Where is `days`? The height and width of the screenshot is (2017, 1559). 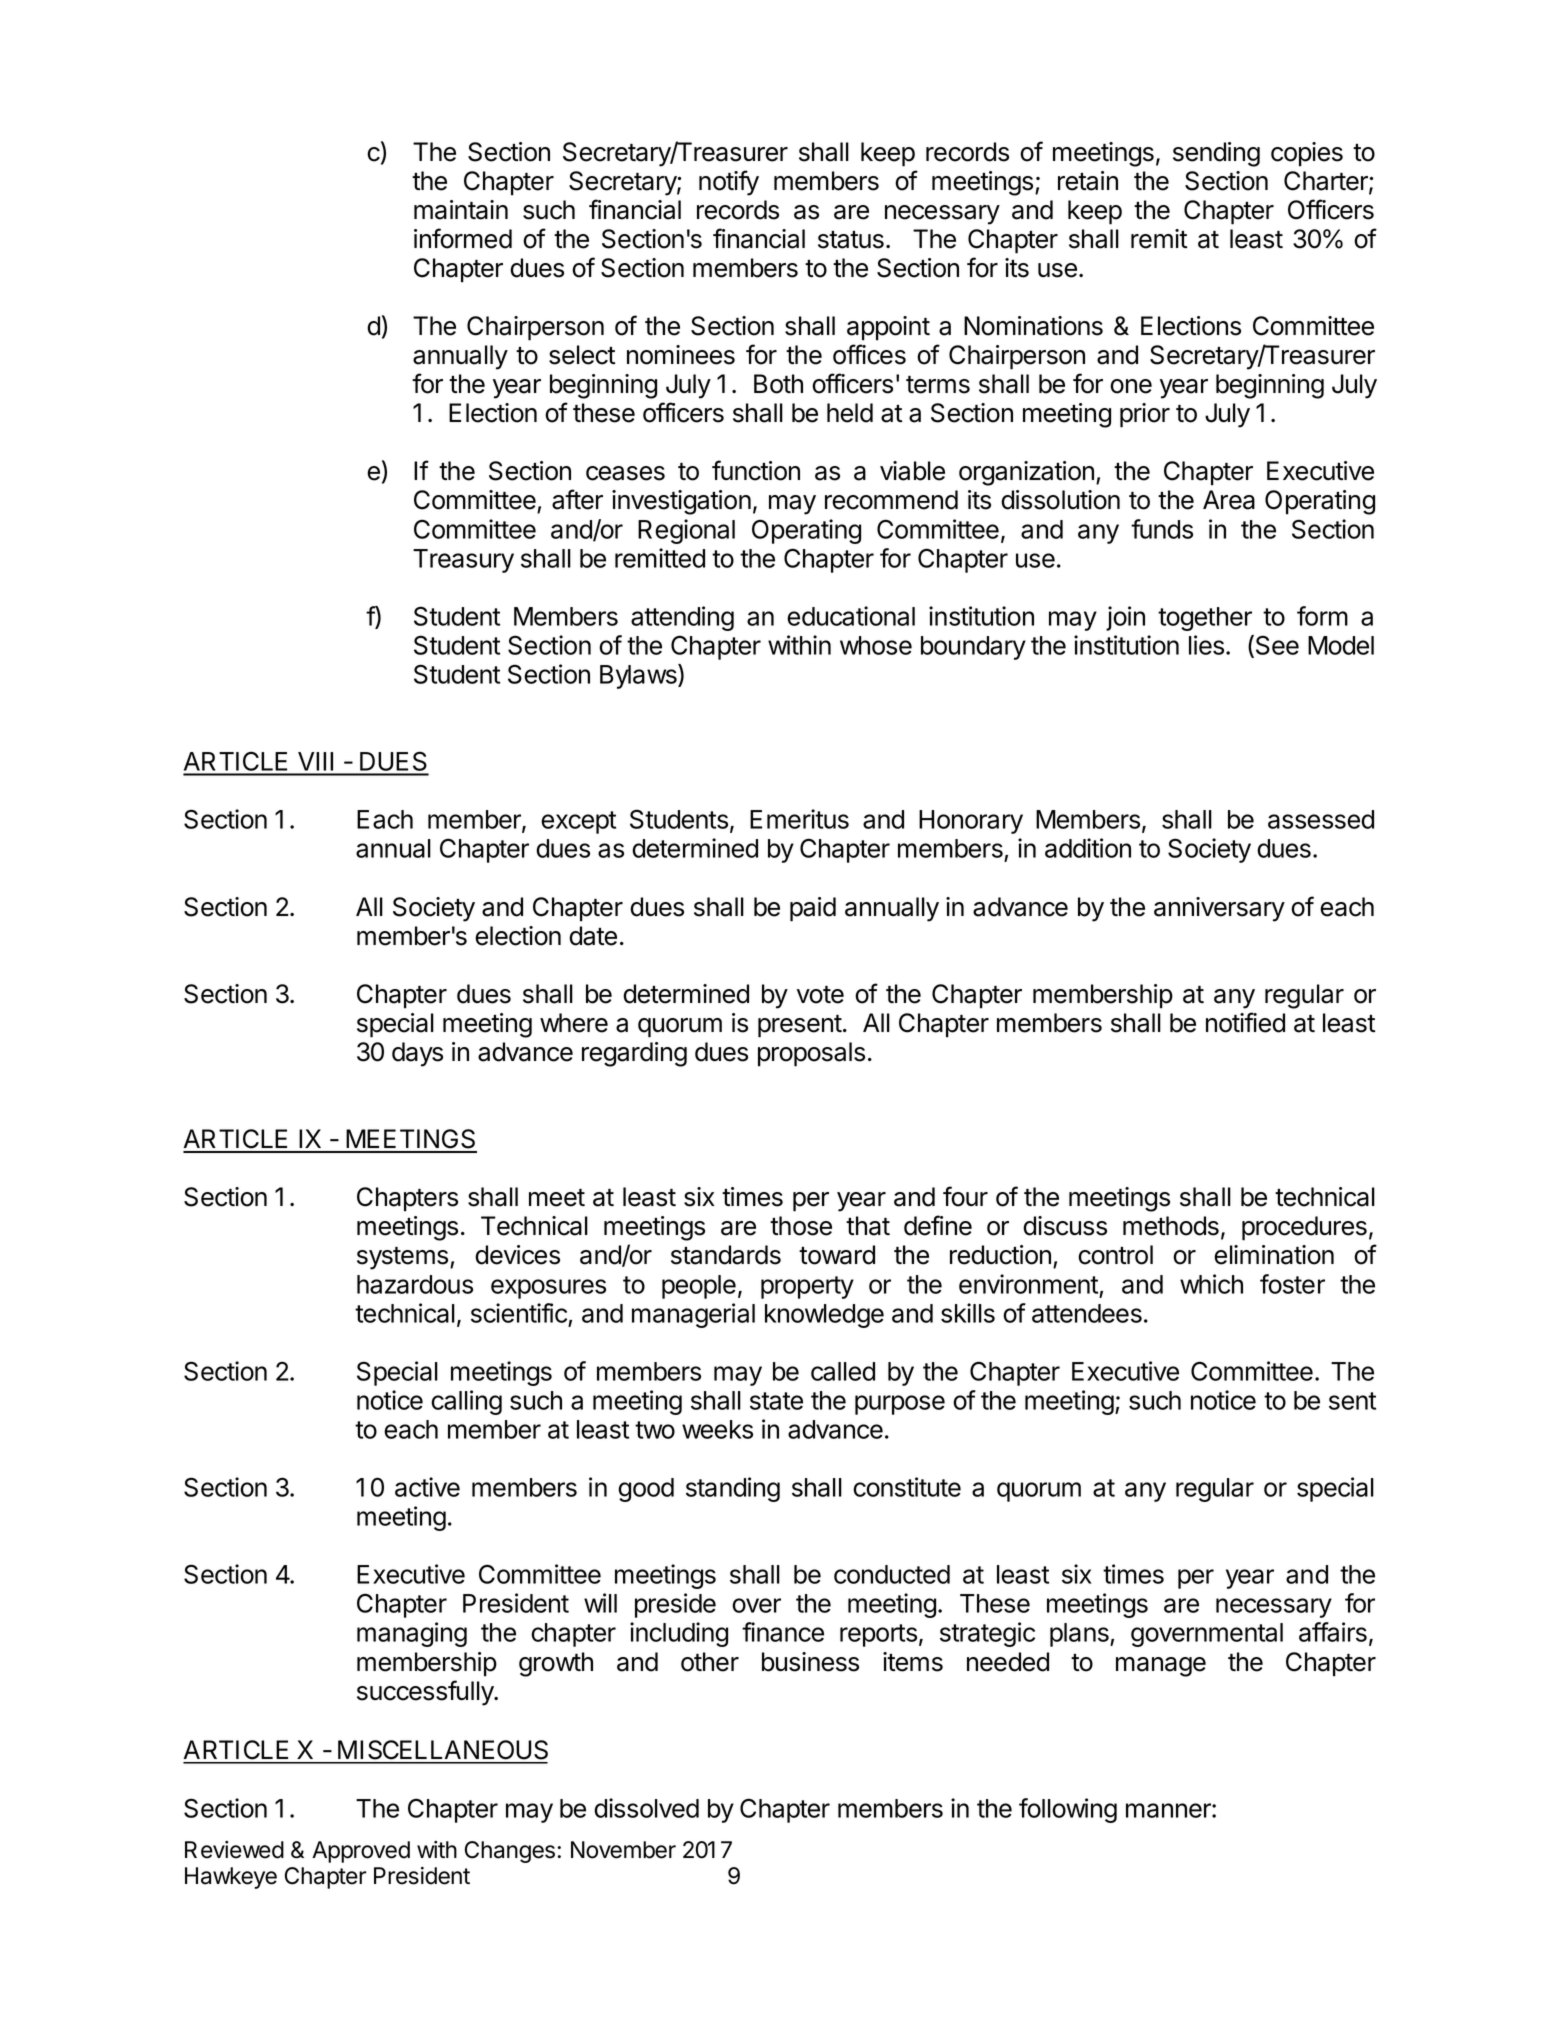
days is located at coordinates (417, 1054).
